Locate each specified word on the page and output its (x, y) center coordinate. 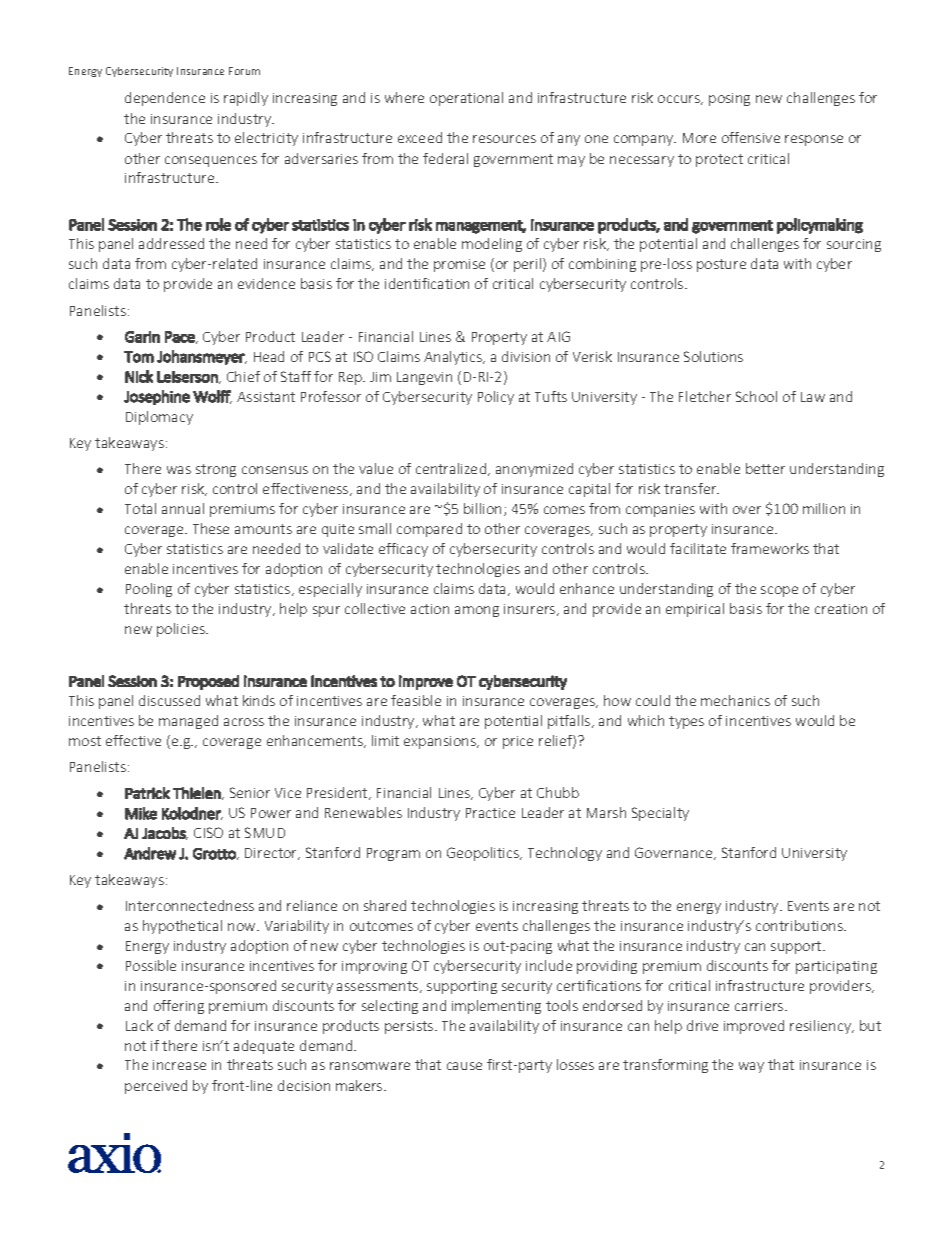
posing (729, 99)
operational (466, 99)
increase (179, 1065)
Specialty (660, 814)
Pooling (149, 590)
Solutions (713, 356)
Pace (181, 337)
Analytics (454, 358)
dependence (165, 99)
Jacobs (165, 833)
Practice (490, 813)
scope (779, 591)
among (477, 611)
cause (464, 1066)
